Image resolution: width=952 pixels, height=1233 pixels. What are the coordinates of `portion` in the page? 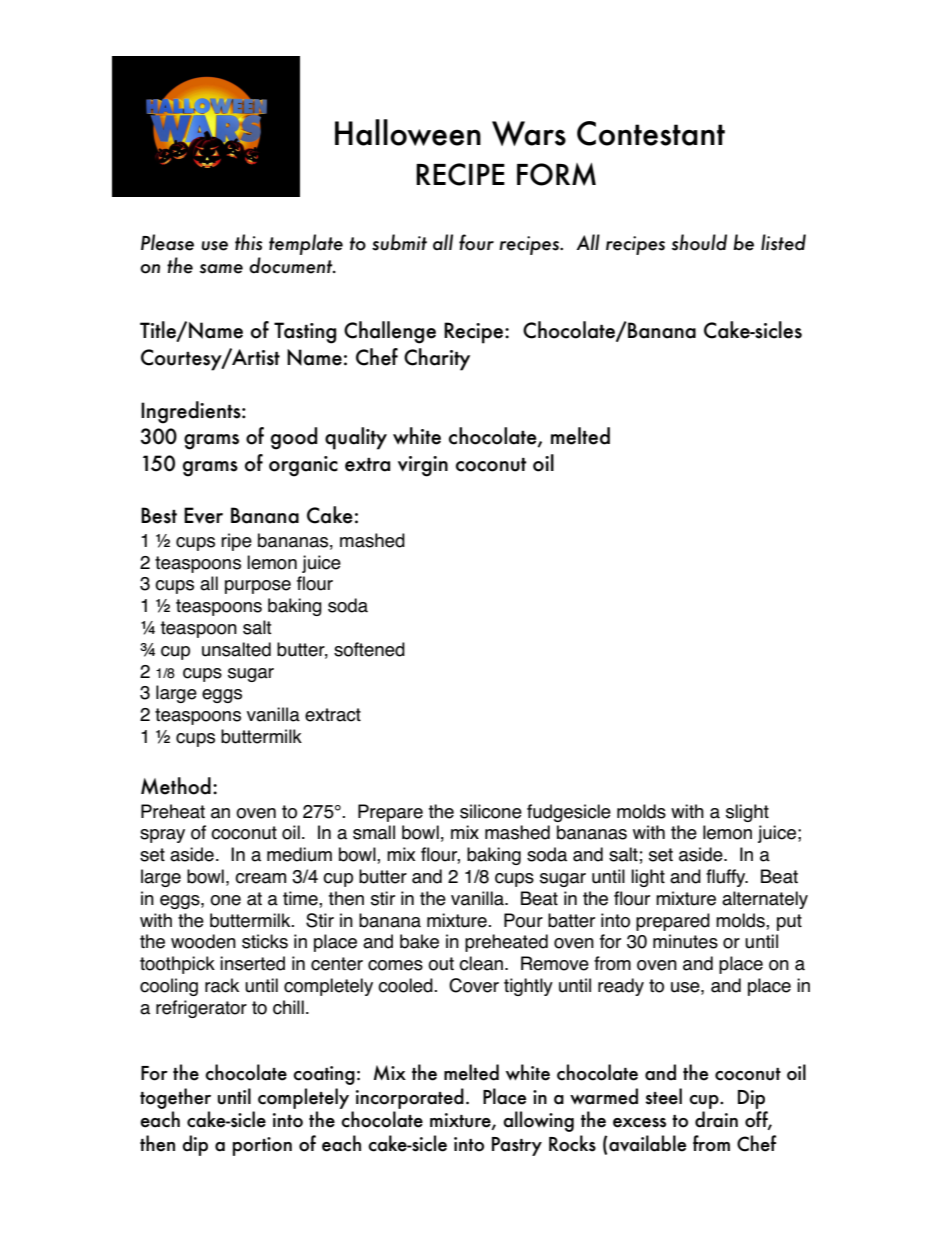 It's located at (262, 1146).
